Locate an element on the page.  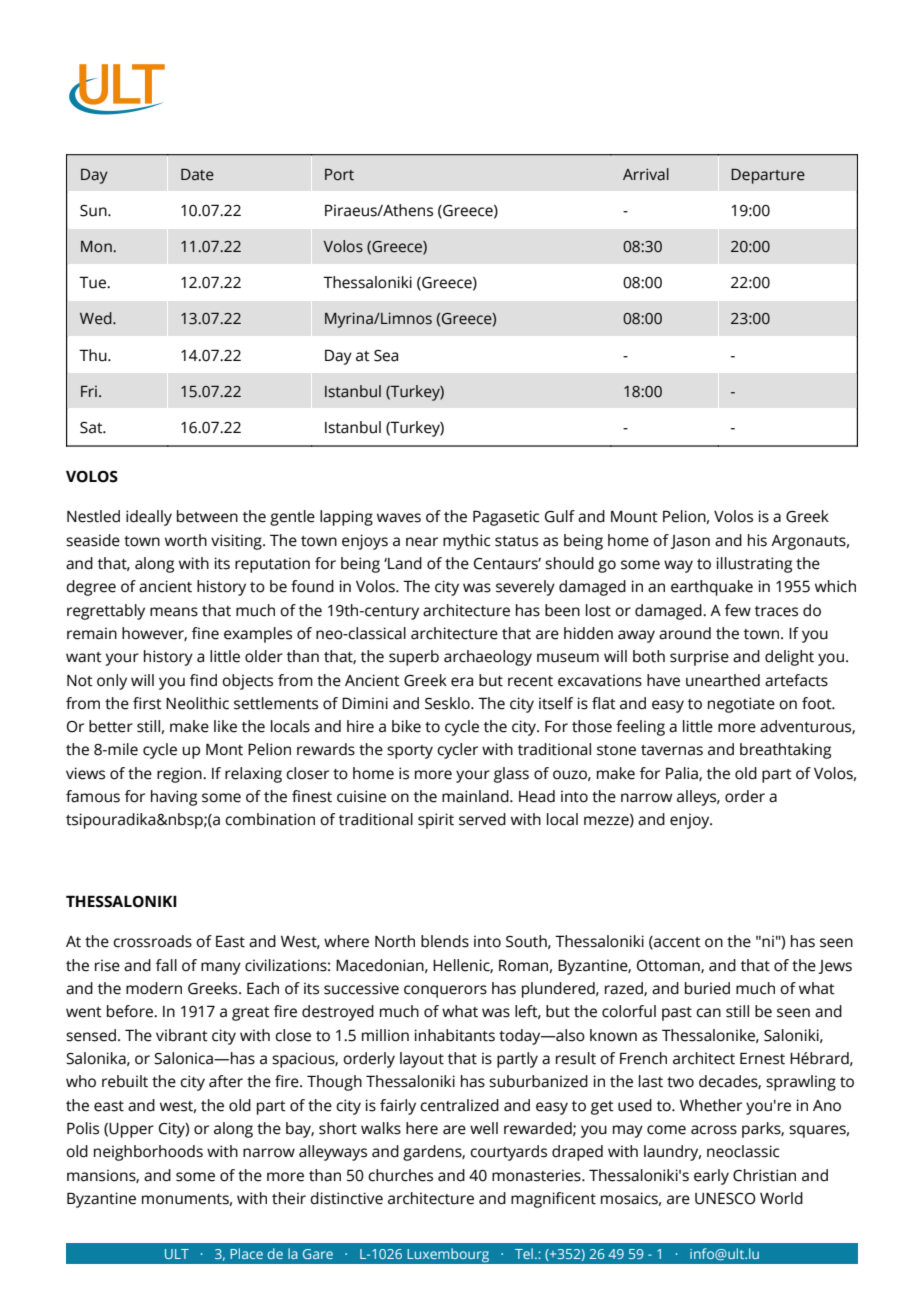
Place is located at coordinates (246, 1253).
